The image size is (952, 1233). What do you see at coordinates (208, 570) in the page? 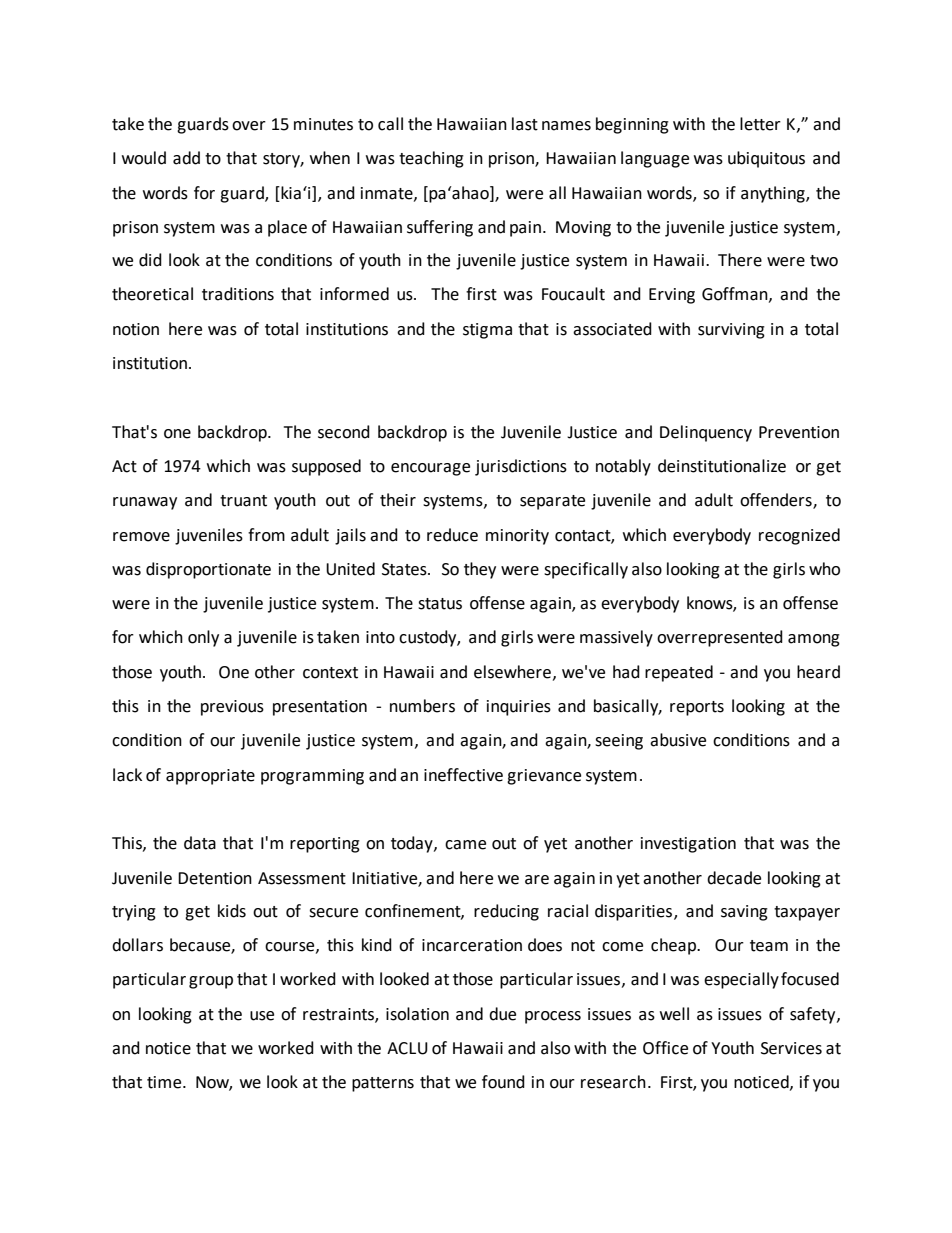
I see `disproportionate` at bounding box center [208, 570].
